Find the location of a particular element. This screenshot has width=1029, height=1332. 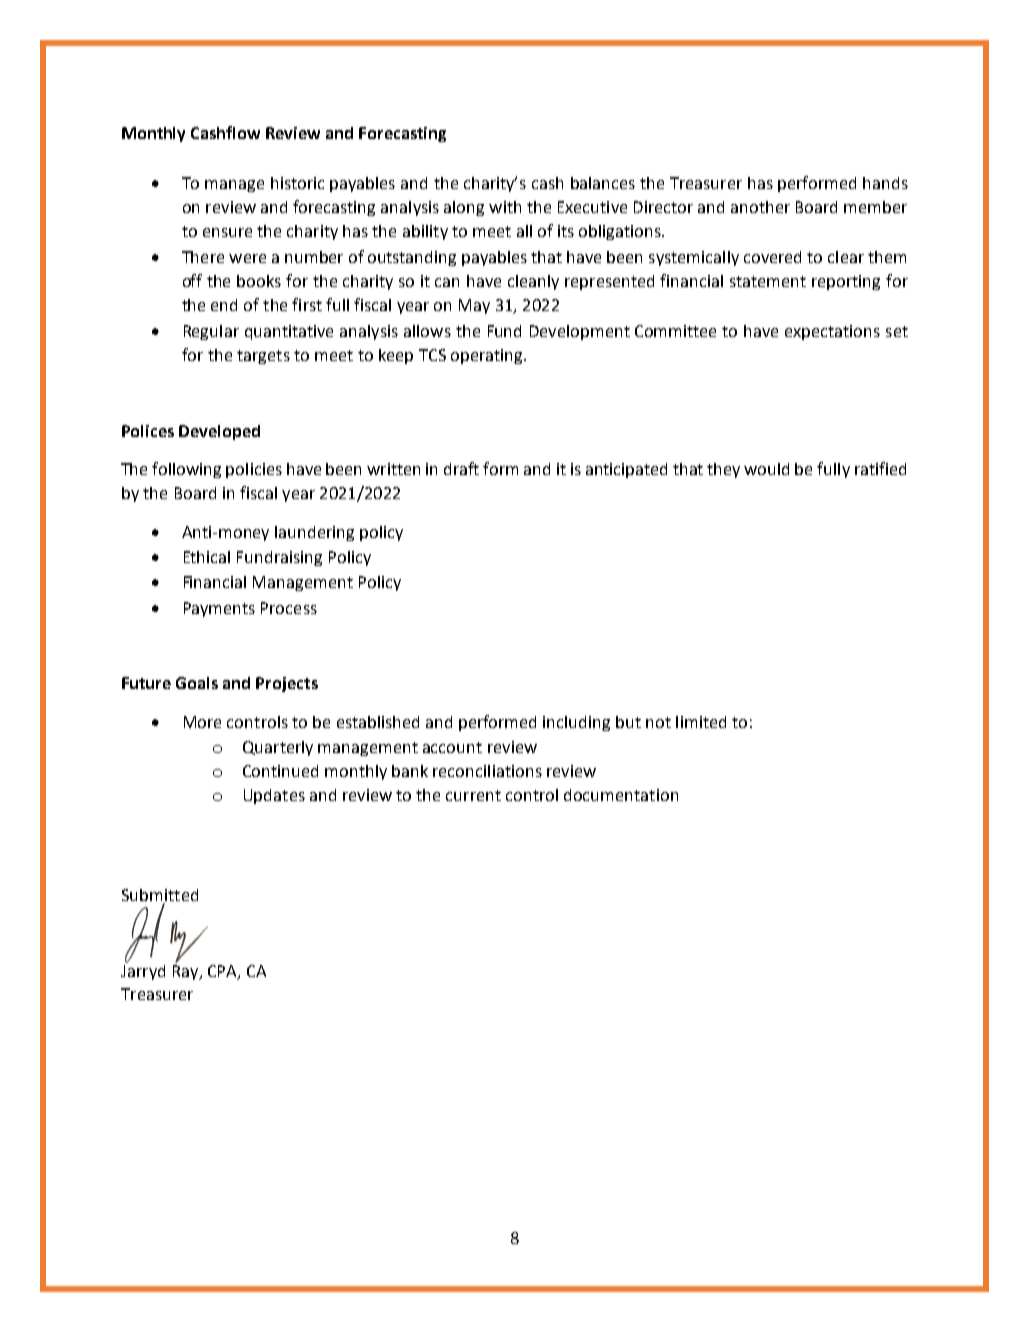

another is located at coordinates (760, 207).
